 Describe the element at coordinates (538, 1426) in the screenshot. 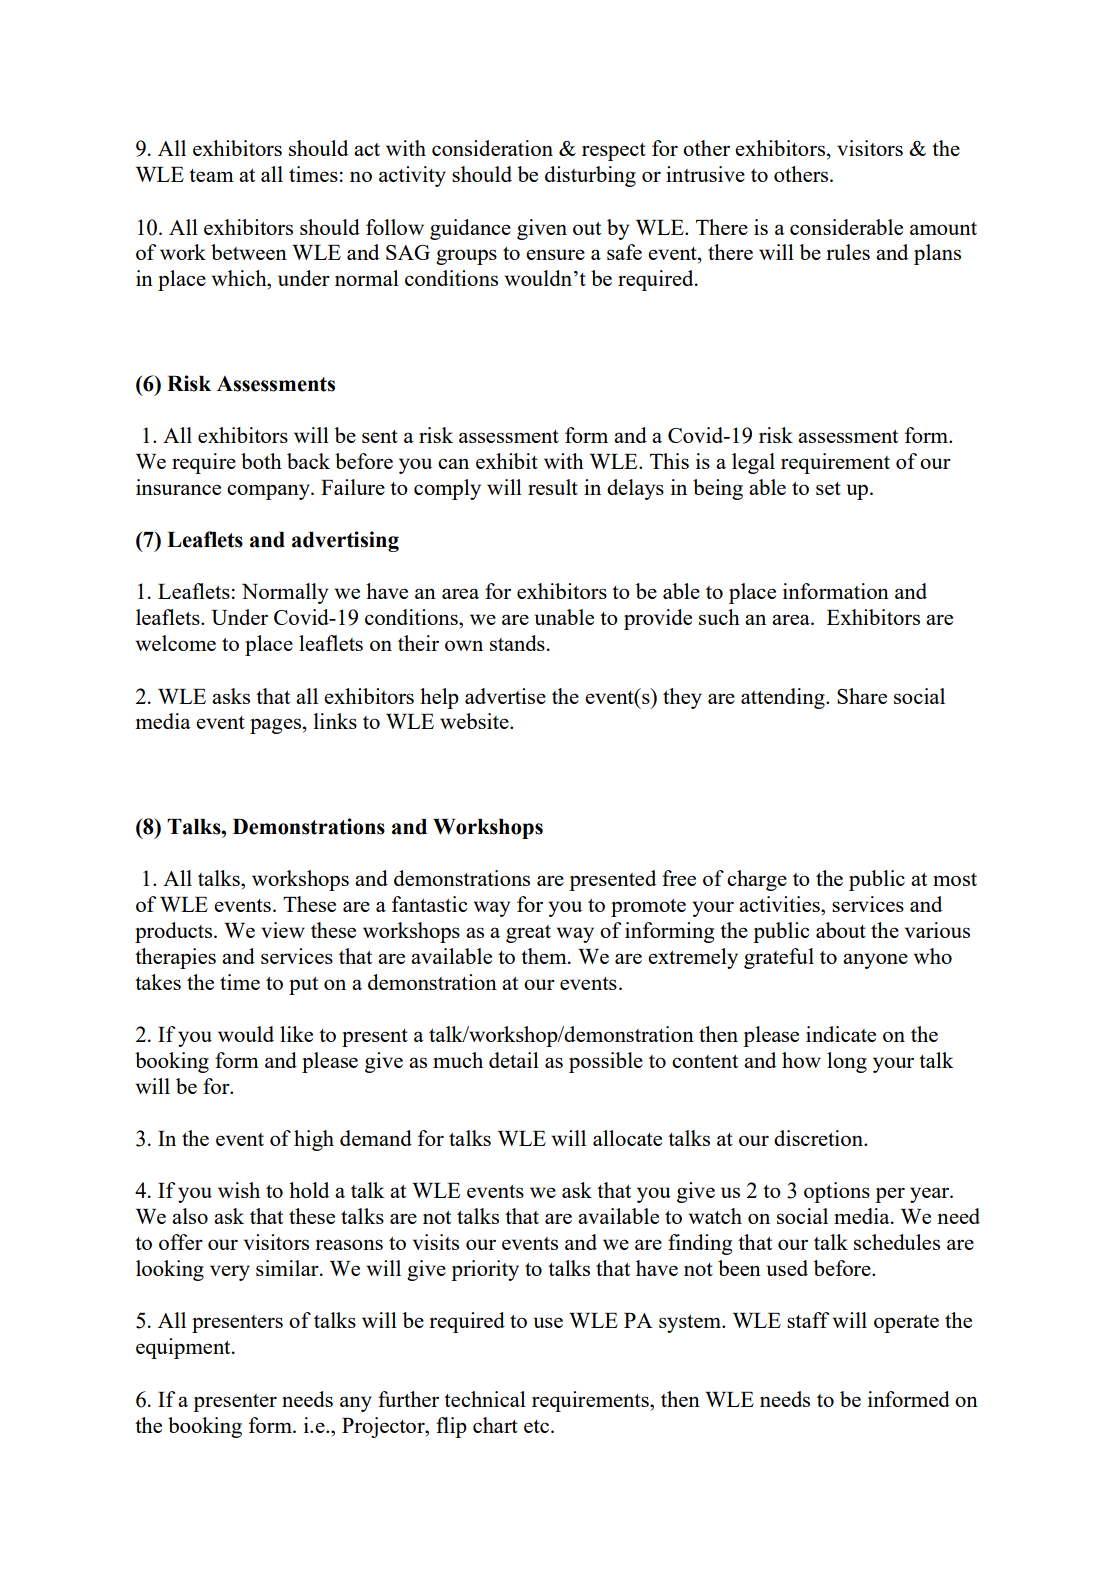

I see `etc` at that location.
